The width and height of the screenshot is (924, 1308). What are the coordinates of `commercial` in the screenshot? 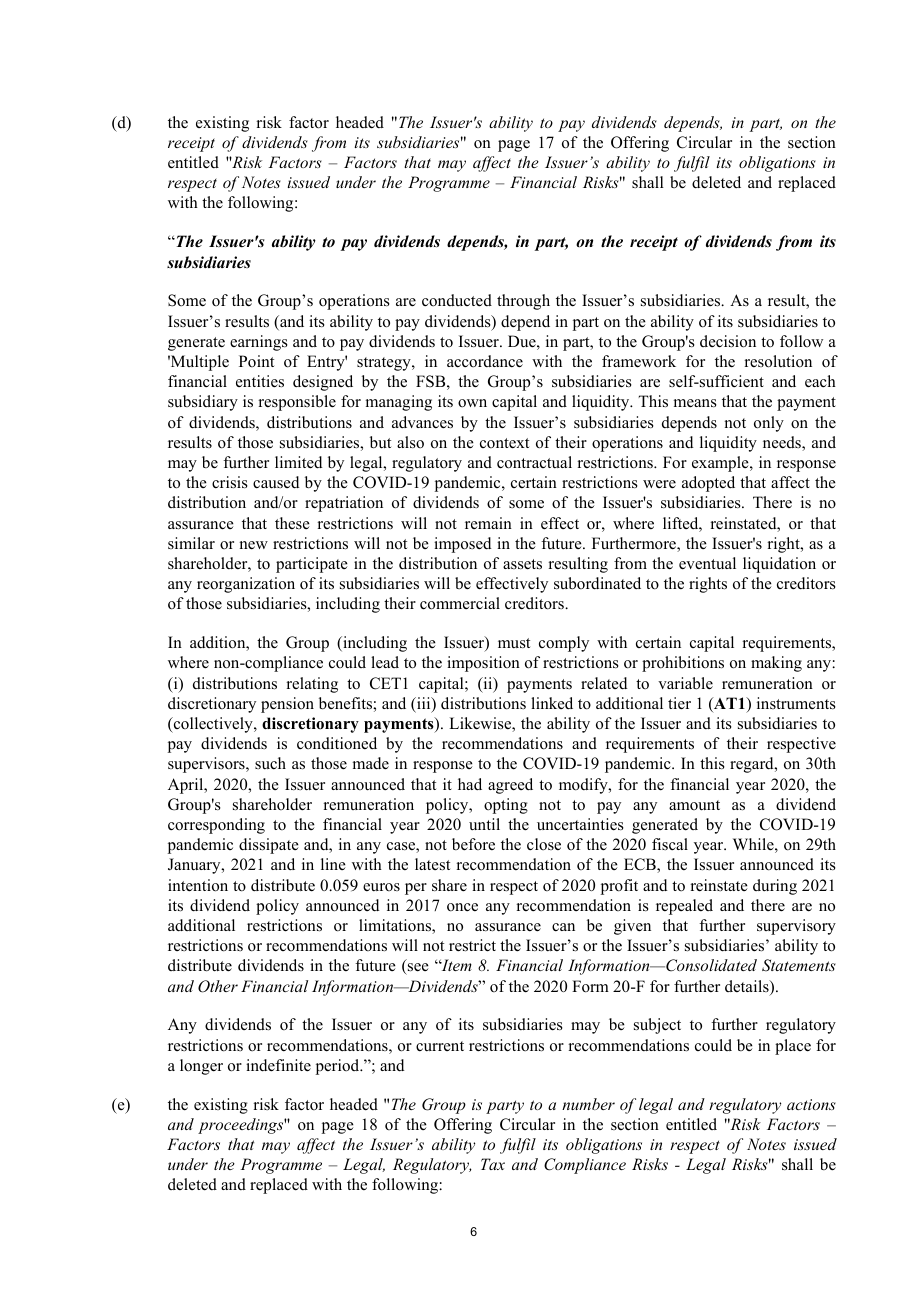 It's located at (460, 603).
